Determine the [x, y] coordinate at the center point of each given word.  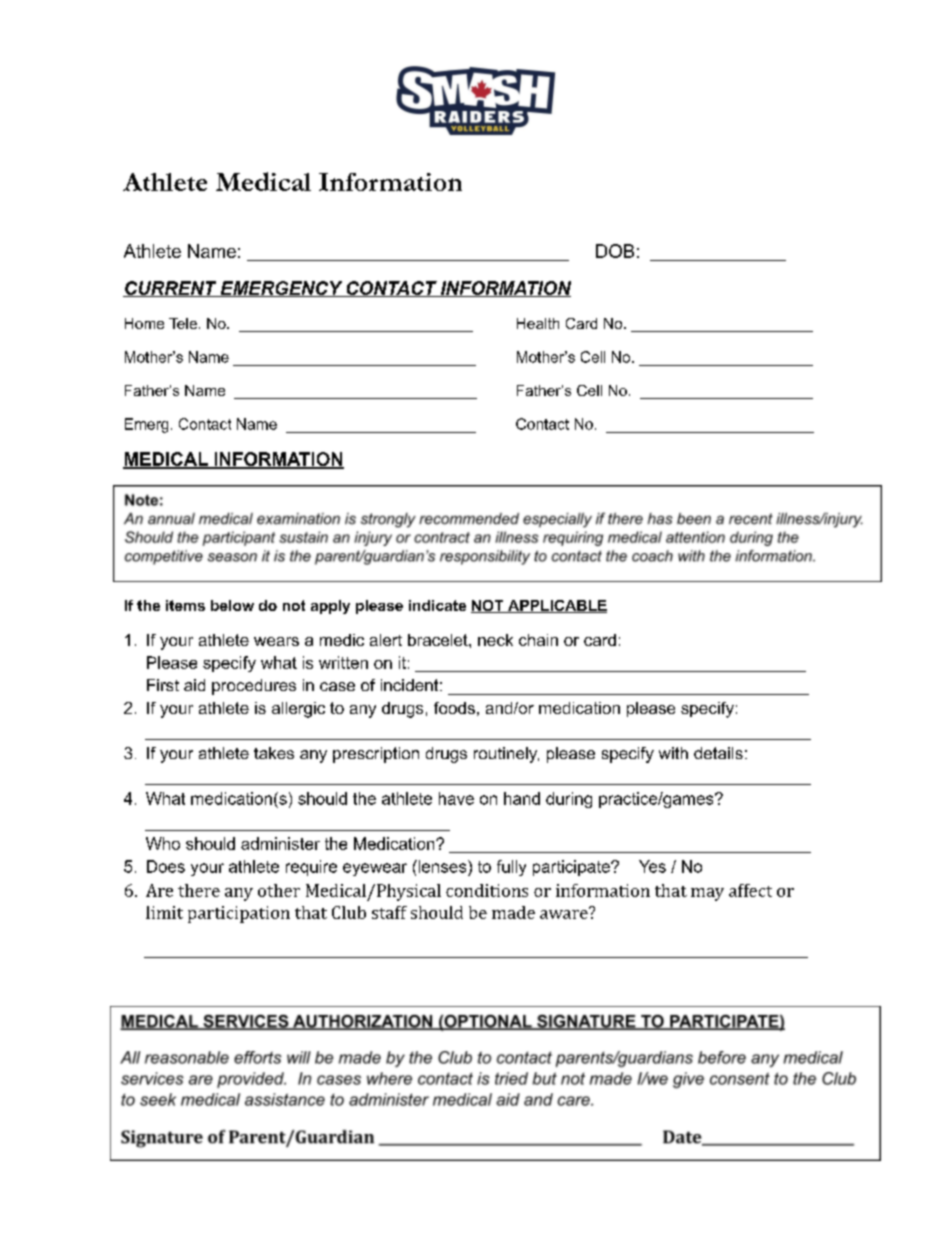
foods [454, 708]
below [232, 605]
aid [194, 685]
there [199, 890]
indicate [437, 605]
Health [538, 323]
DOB [615, 251]
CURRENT [171, 289]
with [673, 753]
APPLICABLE [556, 606]
